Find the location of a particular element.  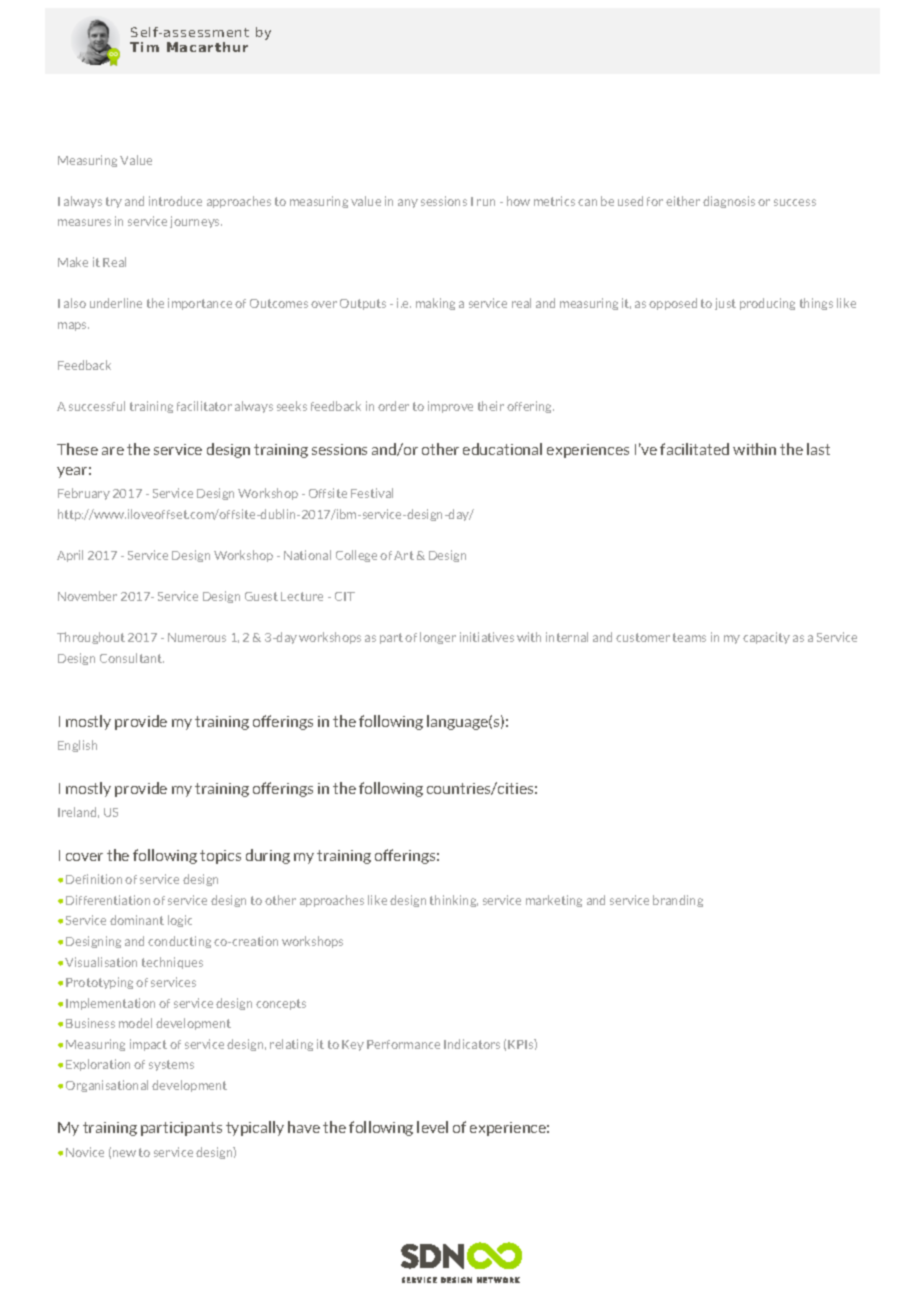

Tim is located at coordinates (144, 47).
